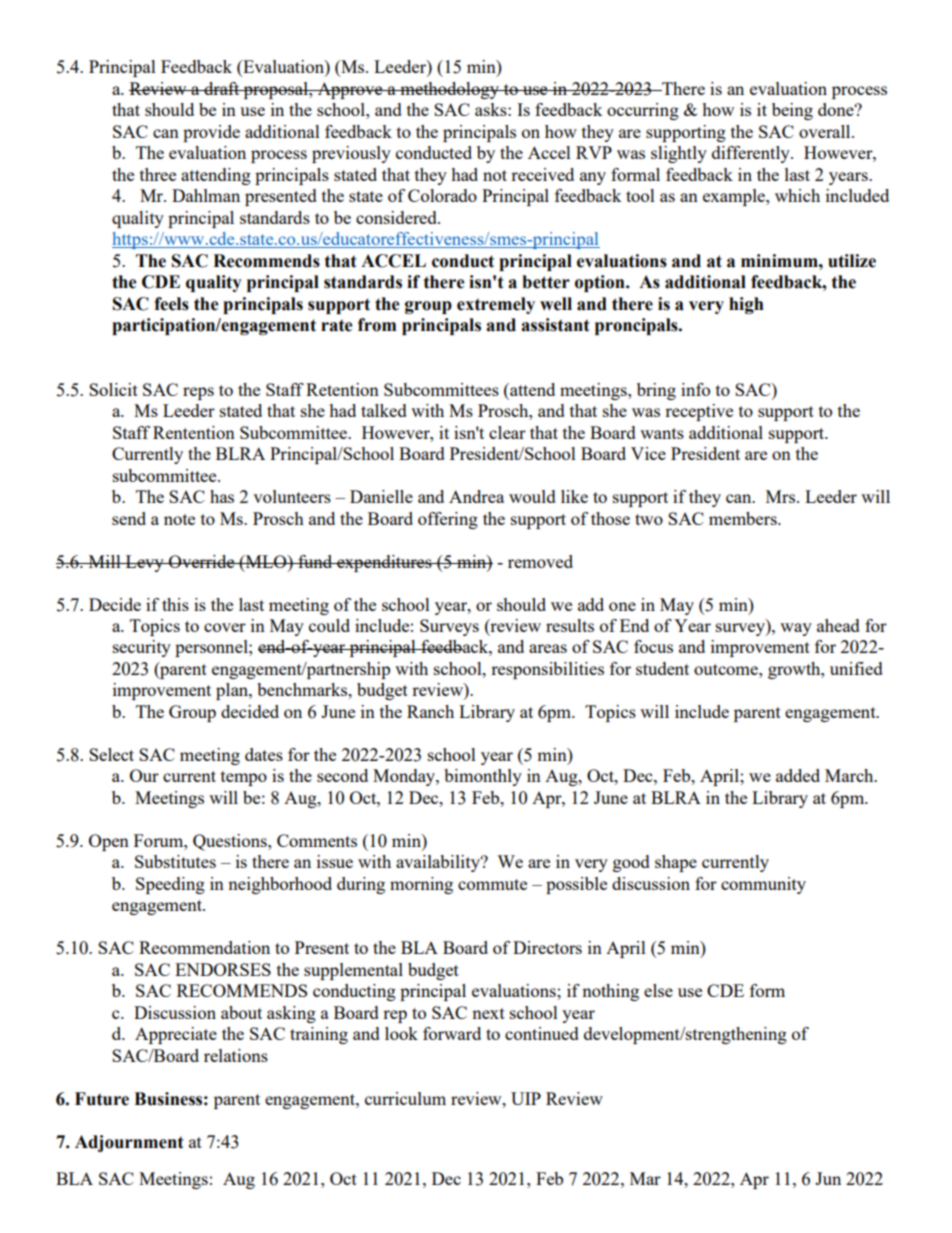 This page has height=1233, width=952. I want to click on commute, so click(492, 884).
